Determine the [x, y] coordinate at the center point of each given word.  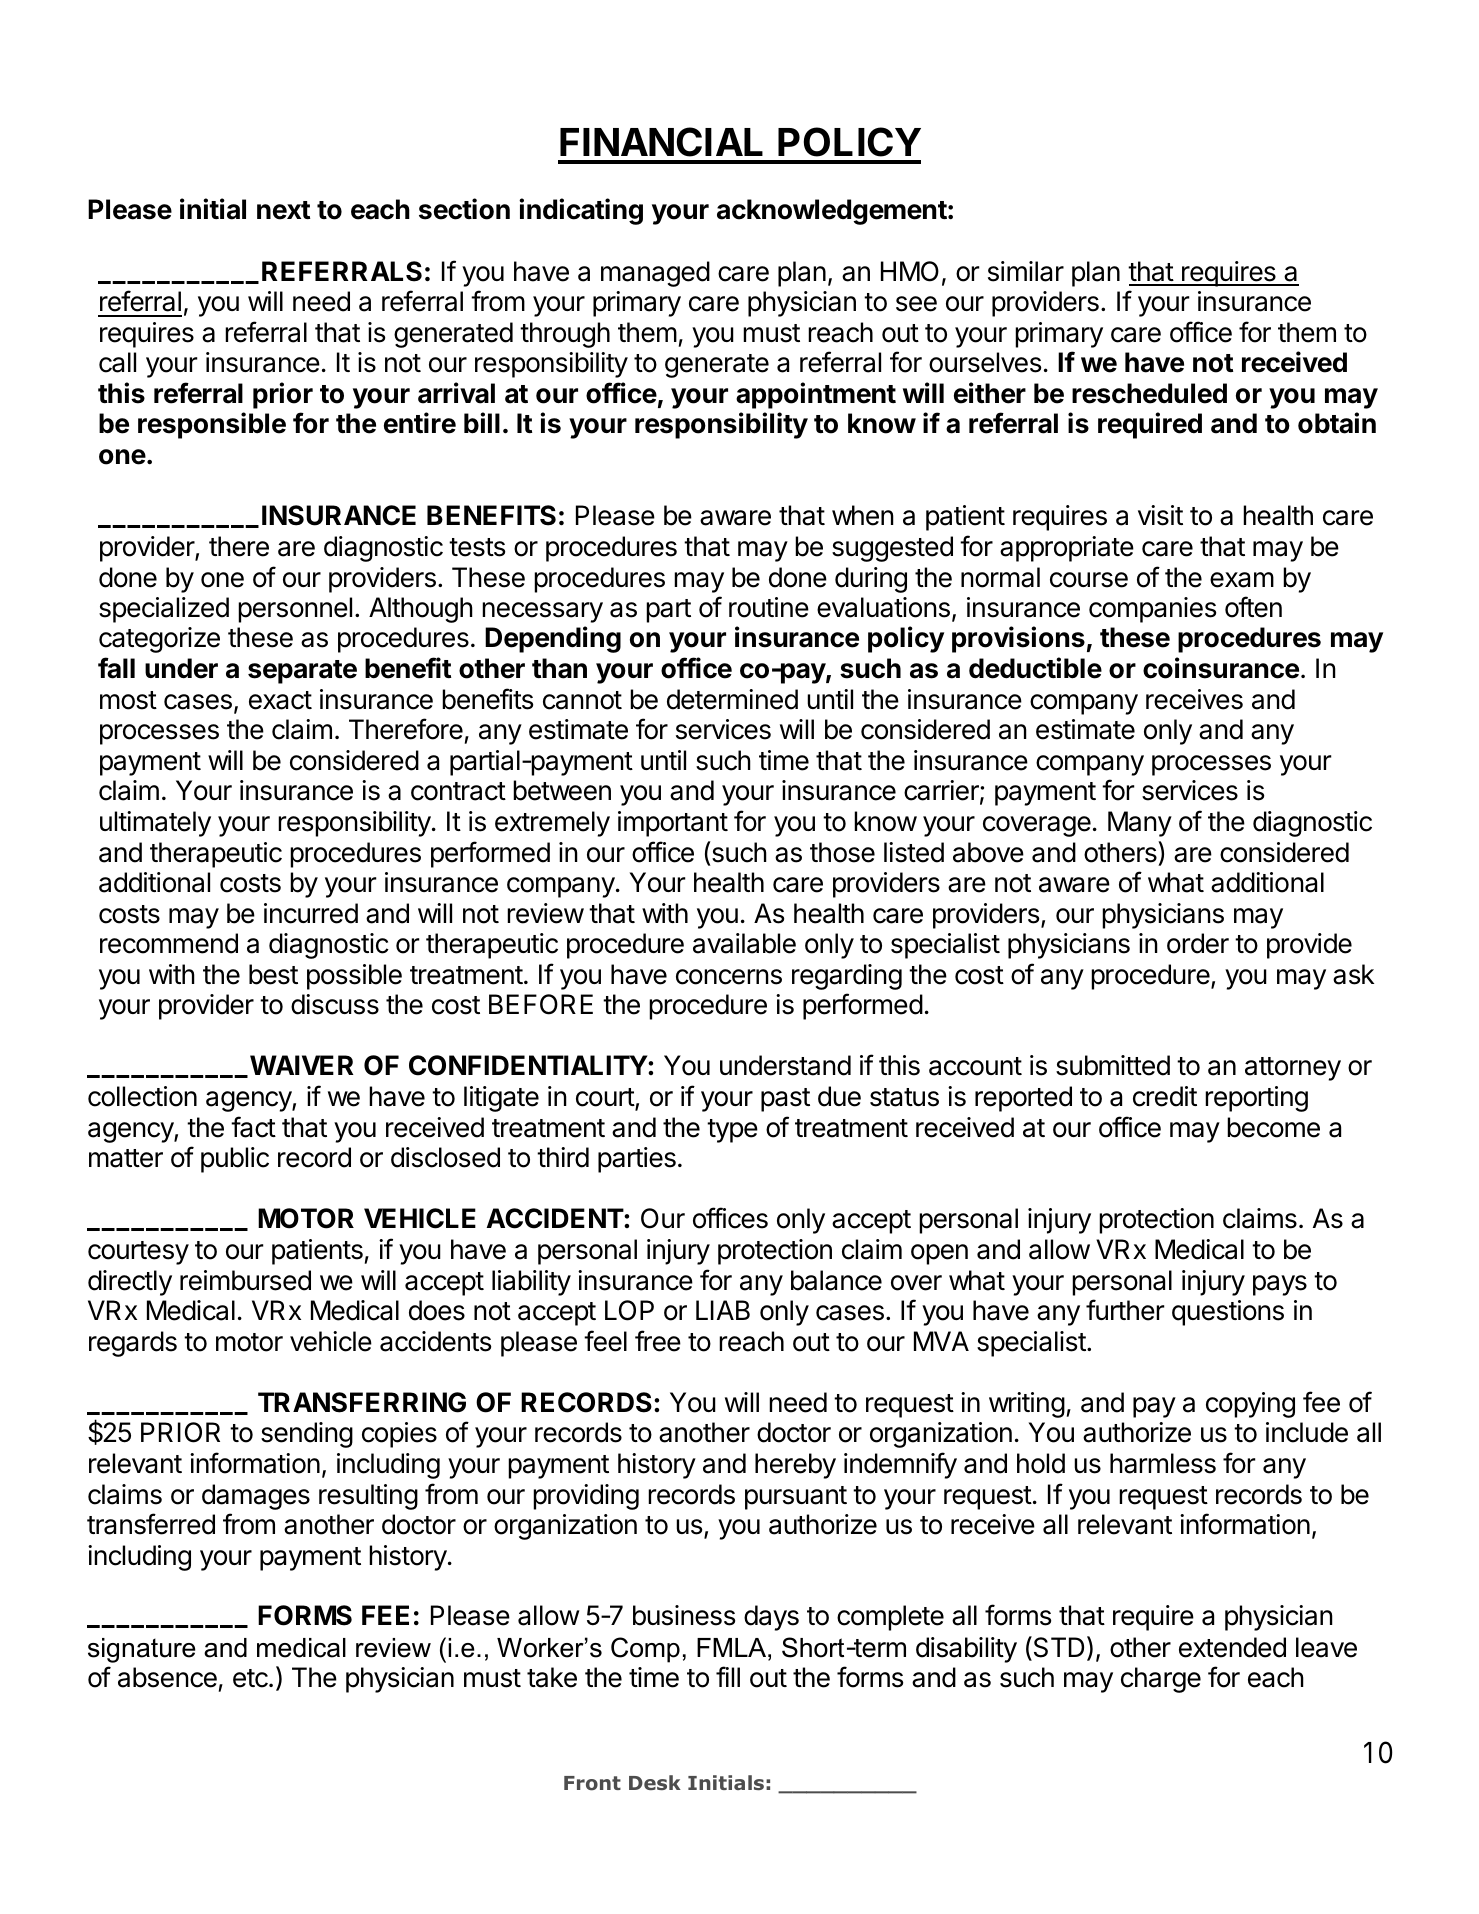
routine [769, 607]
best [273, 974]
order [1198, 943]
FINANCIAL [661, 142]
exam [1242, 580]
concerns [729, 977]
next [283, 210]
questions [1228, 1313]
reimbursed [245, 1280]
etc [251, 1678]
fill [728, 1676]
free [658, 1341]
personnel [295, 610]
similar [1026, 271]
